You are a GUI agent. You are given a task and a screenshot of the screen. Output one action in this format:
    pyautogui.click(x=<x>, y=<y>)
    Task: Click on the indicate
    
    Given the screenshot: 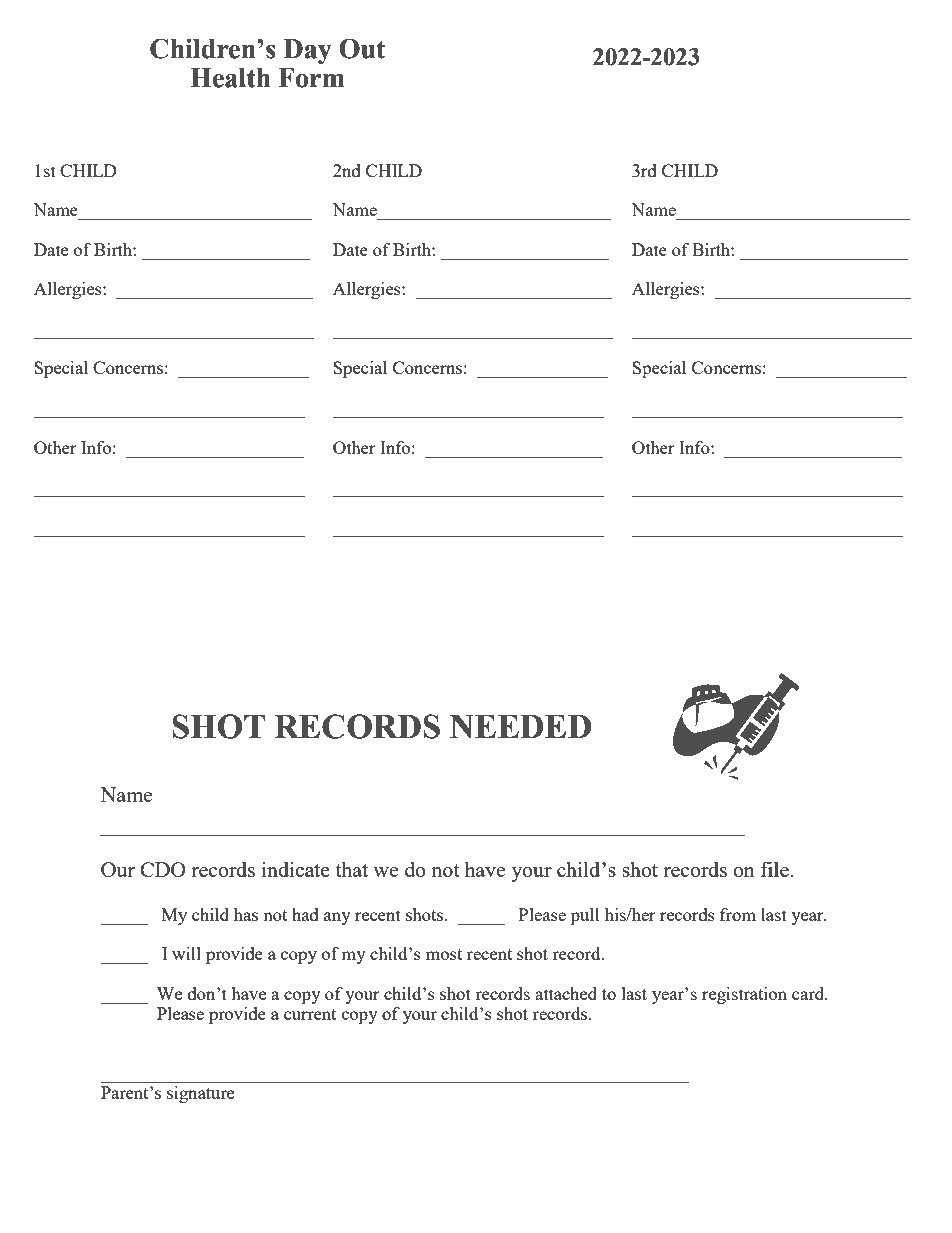 What is the action you would take?
    pyautogui.click(x=296, y=869)
